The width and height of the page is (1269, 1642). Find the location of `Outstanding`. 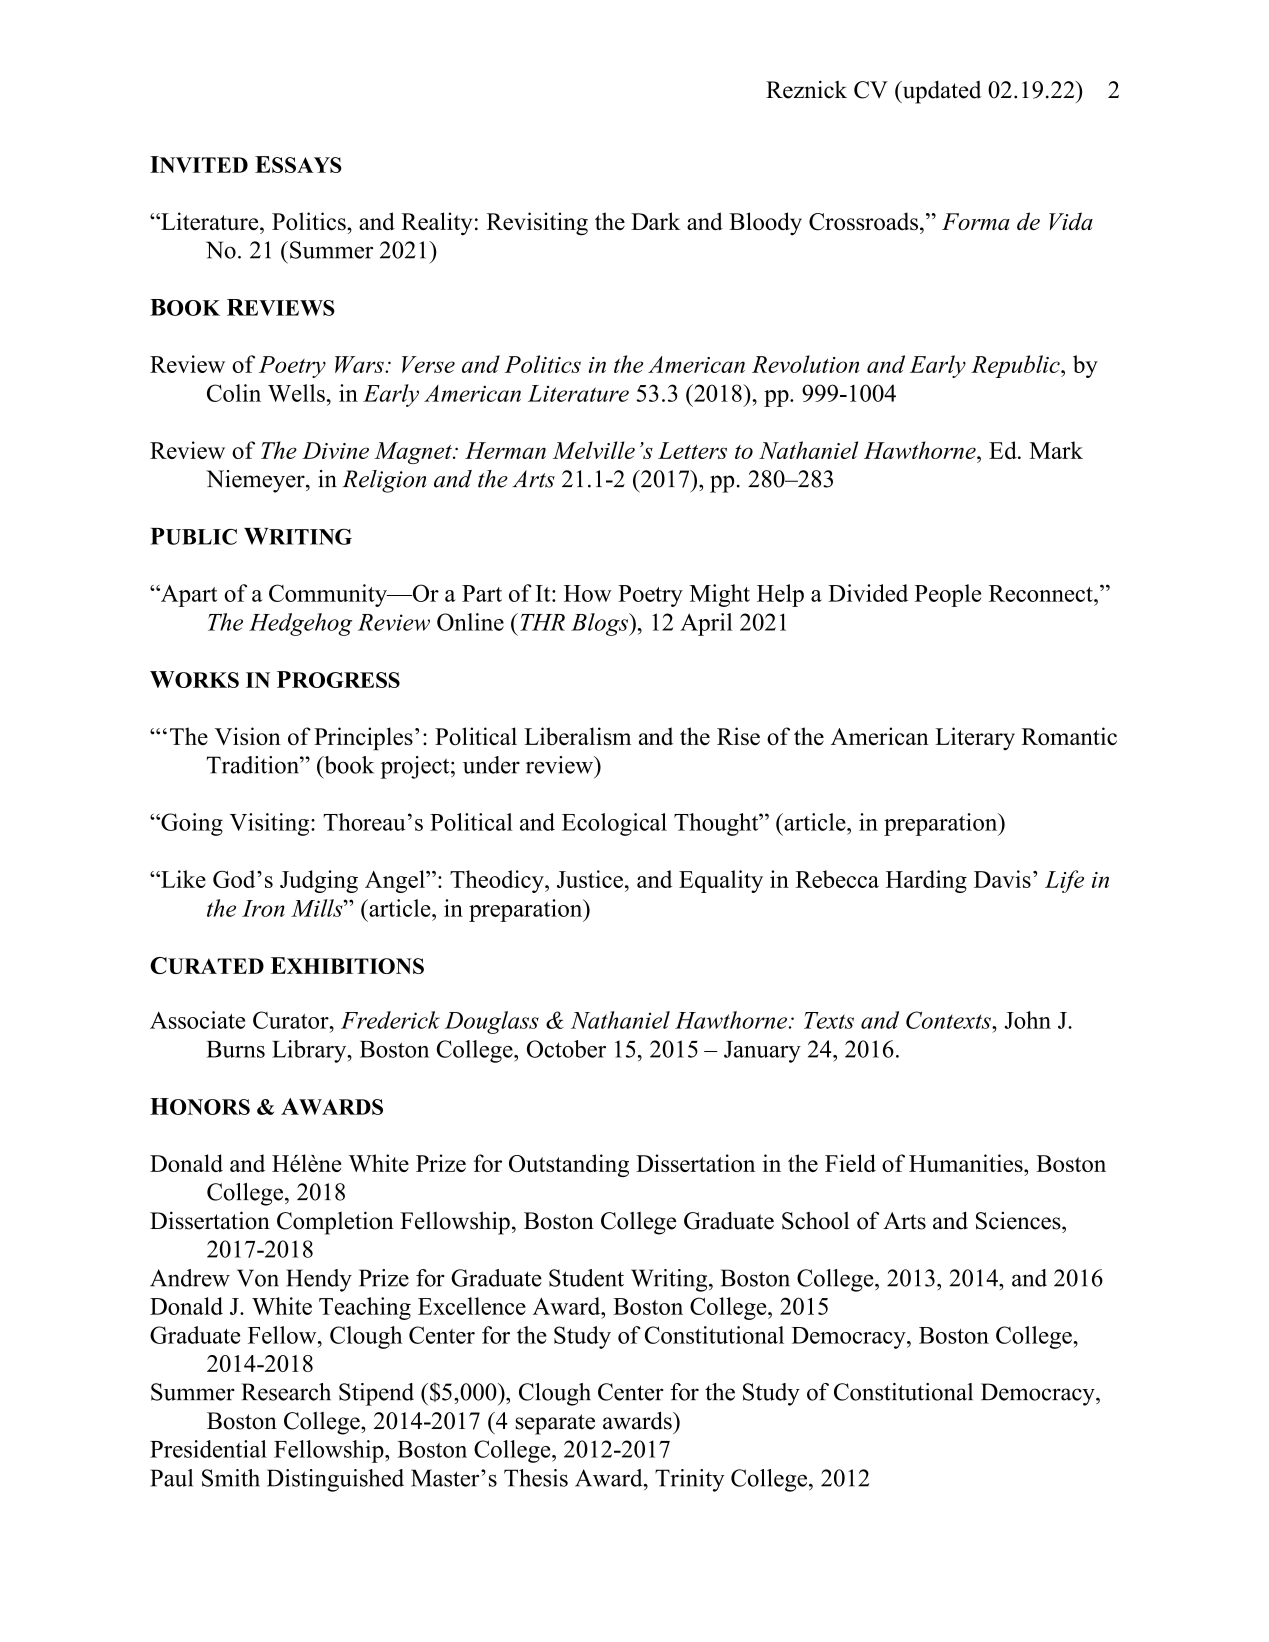

Outstanding is located at coordinates (569, 1165).
